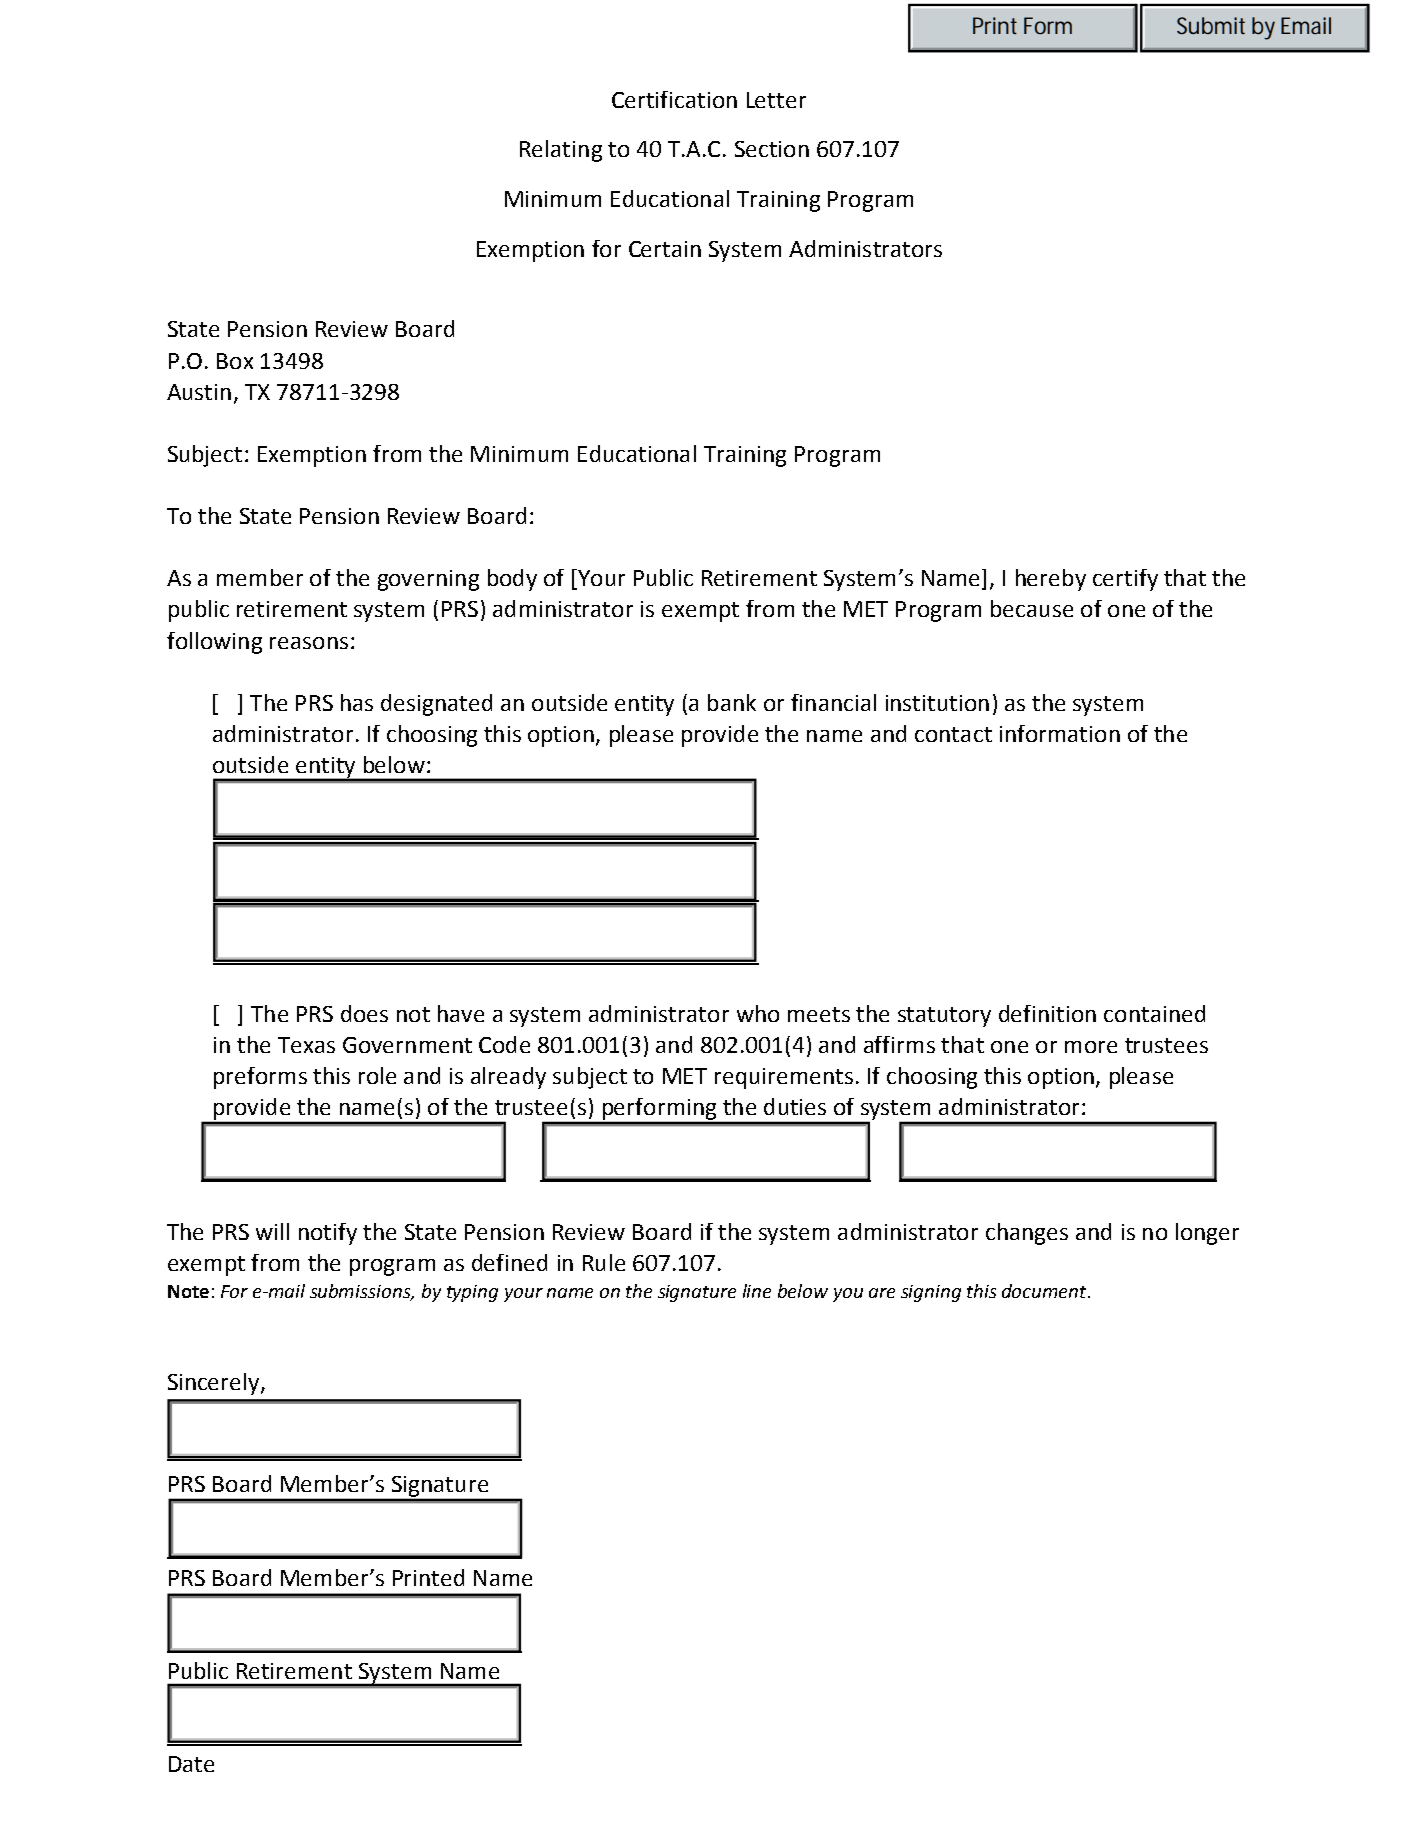 Image resolution: width=1418 pixels, height=1835 pixels. I want to click on Printed, so click(428, 1577).
